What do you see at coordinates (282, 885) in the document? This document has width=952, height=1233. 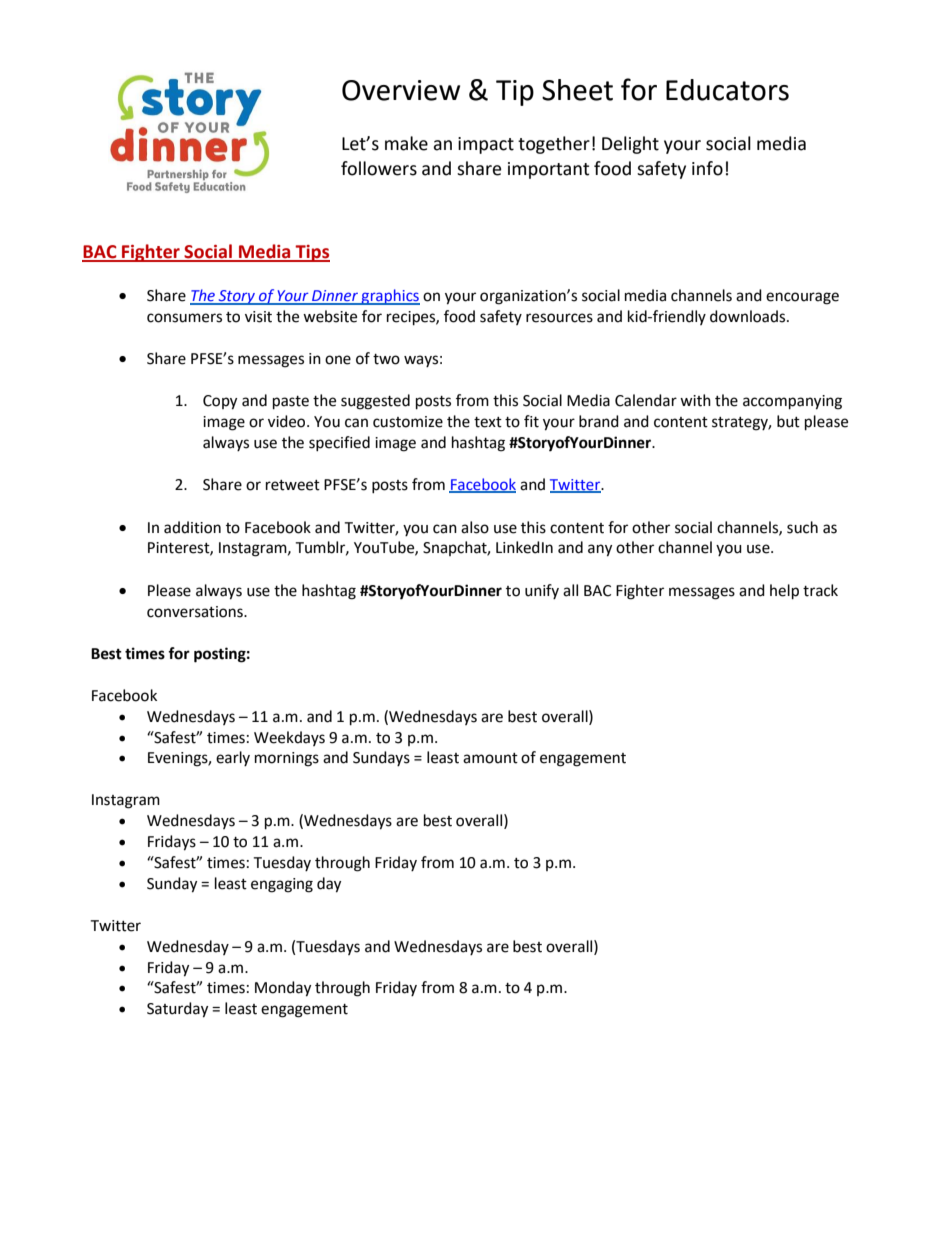 I see `engaging` at bounding box center [282, 885].
